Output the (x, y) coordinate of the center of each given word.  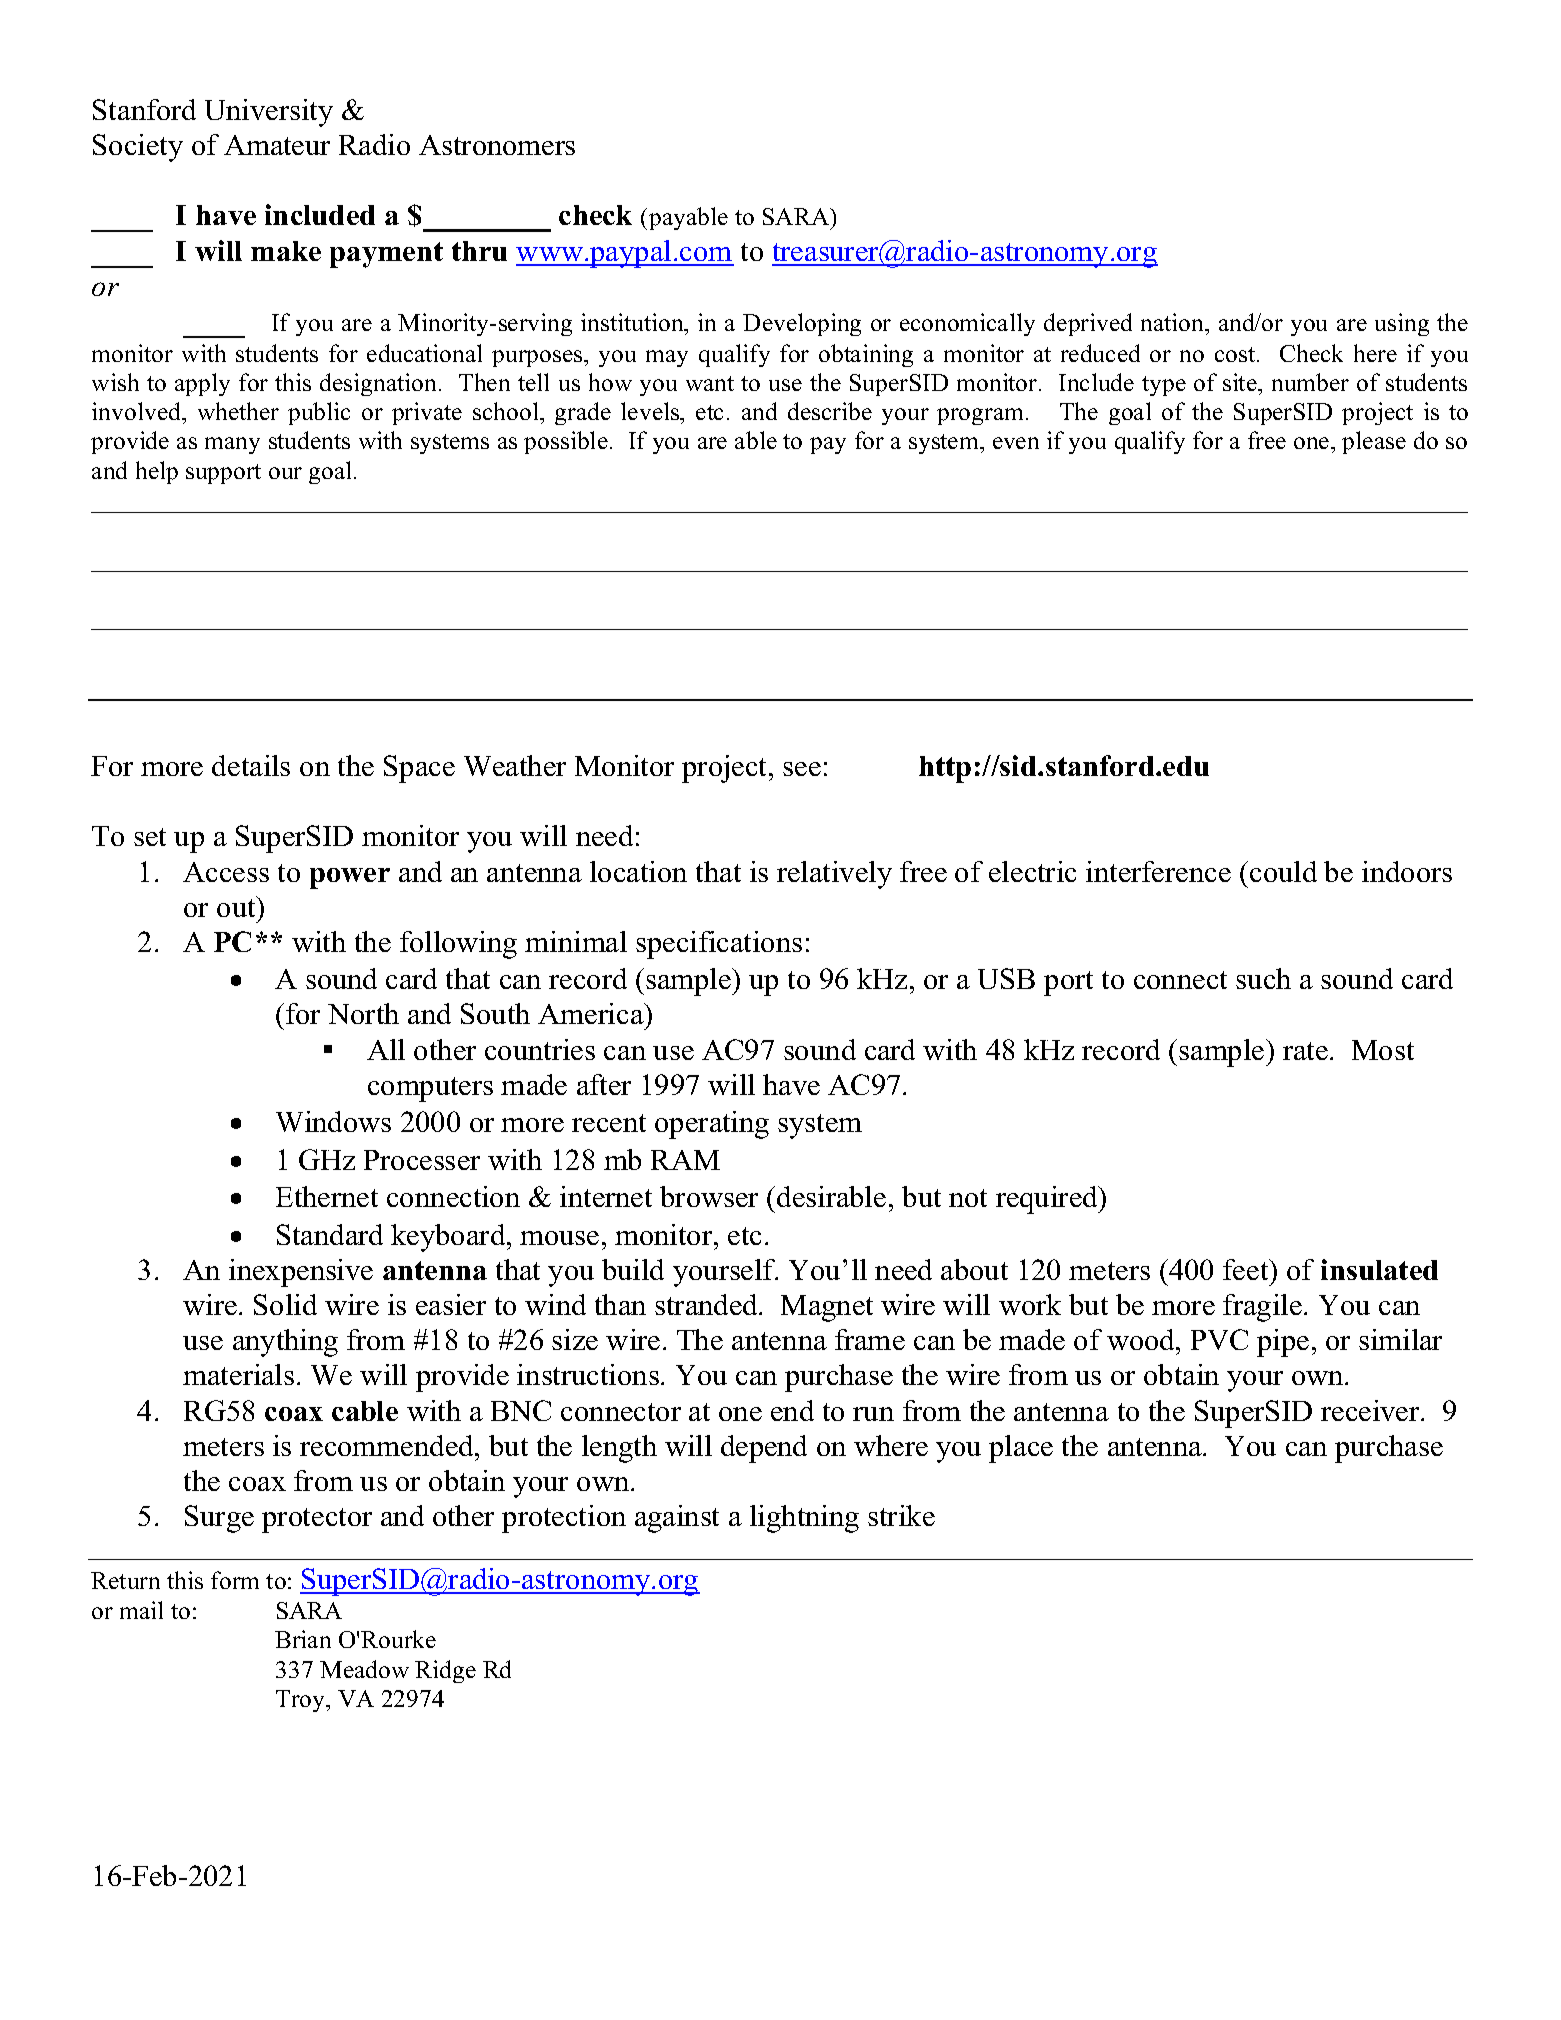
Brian (303, 1639)
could (1283, 871)
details (251, 765)
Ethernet (327, 1196)
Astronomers (497, 145)
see (802, 769)
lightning (804, 1519)
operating (712, 1125)
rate (1305, 1051)
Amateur (277, 145)
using (1402, 324)
